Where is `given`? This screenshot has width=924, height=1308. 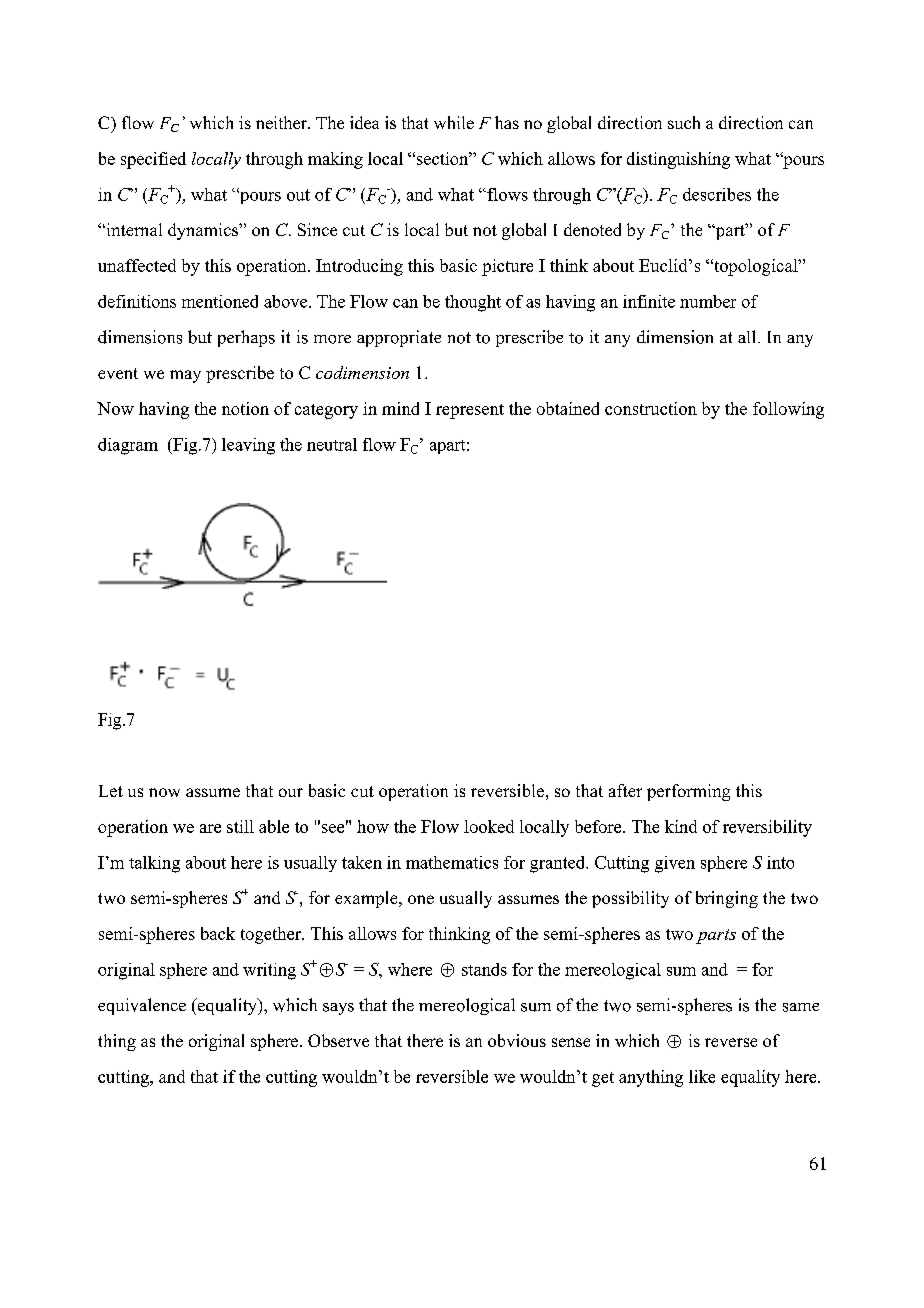 given is located at coordinates (675, 864).
